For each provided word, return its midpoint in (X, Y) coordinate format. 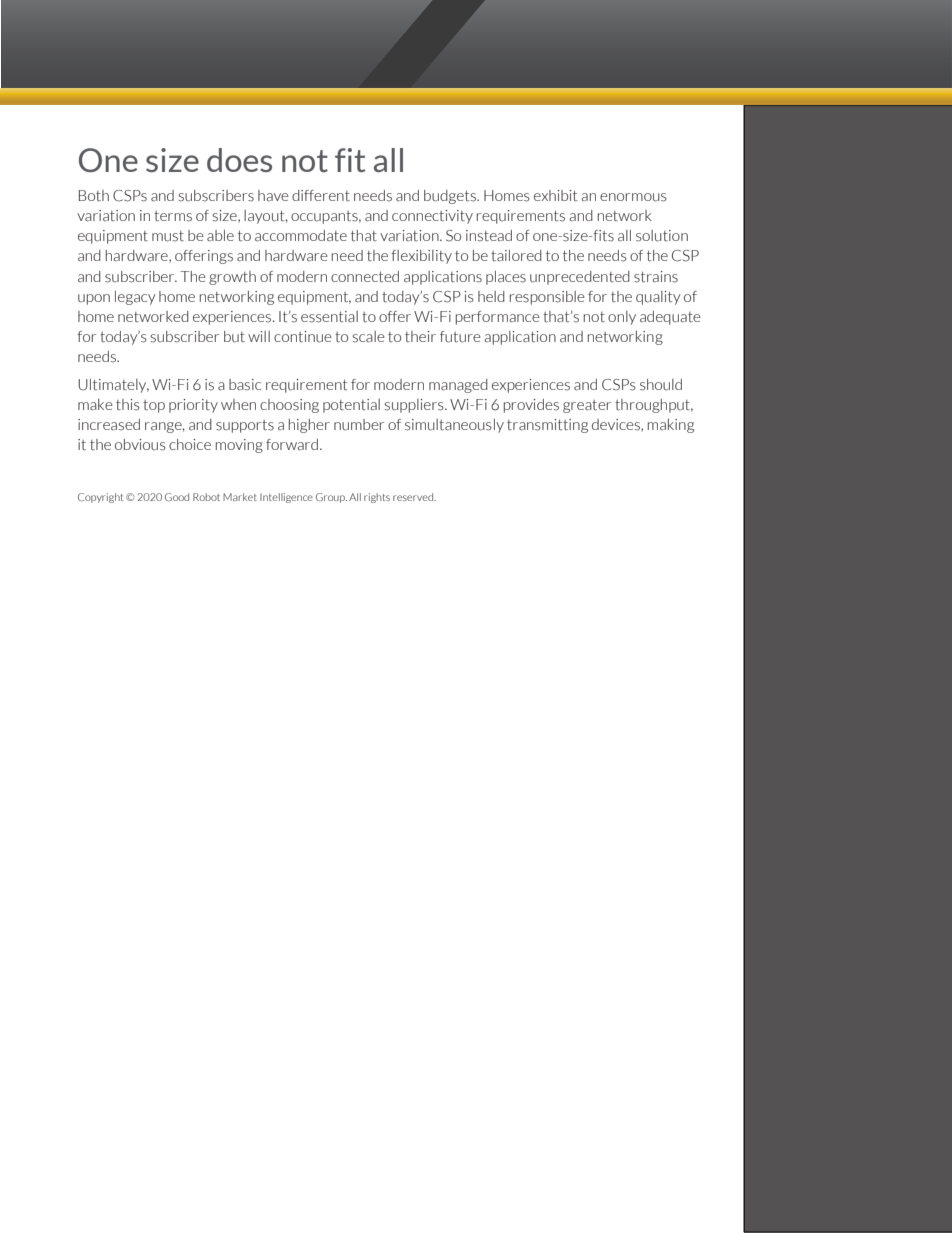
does (239, 160)
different (321, 195)
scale (369, 337)
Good (177, 497)
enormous (633, 197)
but (234, 336)
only (622, 318)
